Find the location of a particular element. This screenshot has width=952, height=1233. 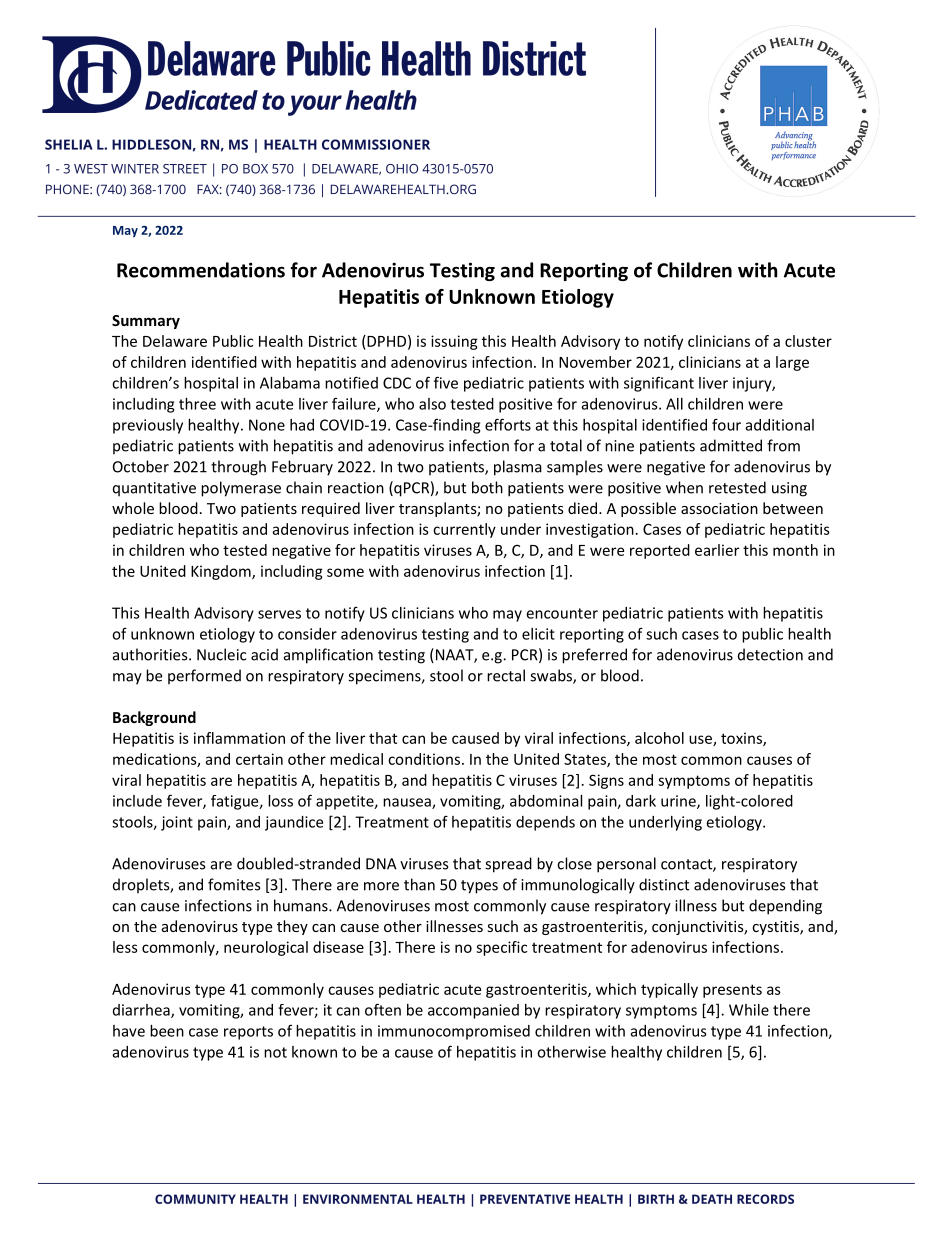

accompanied is located at coordinates (473, 1011).
